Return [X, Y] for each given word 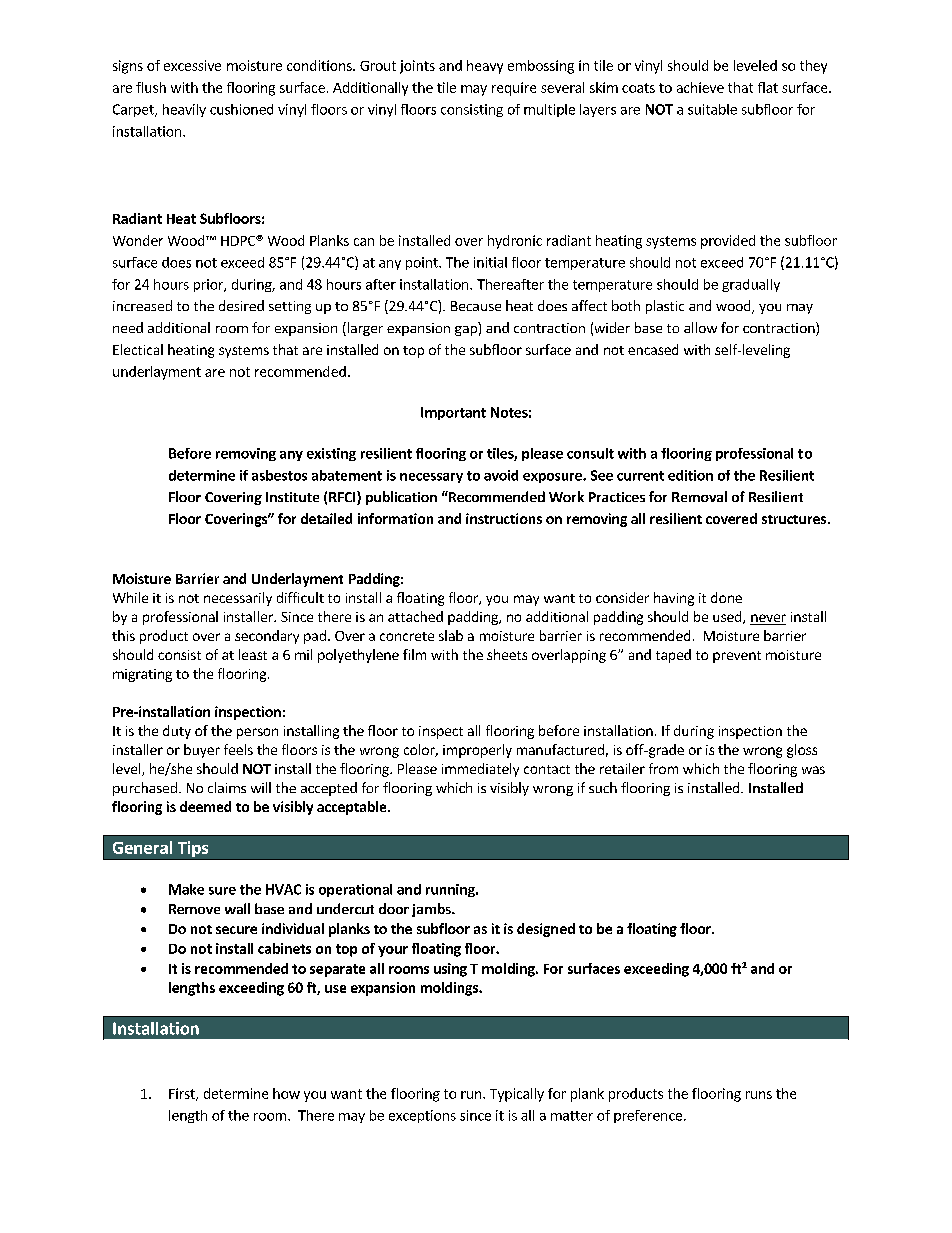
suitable [712, 109]
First [183, 1094]
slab [451, 635]
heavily [184, 110]
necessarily [238, 599]
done [726, 597]
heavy [485, 67]
